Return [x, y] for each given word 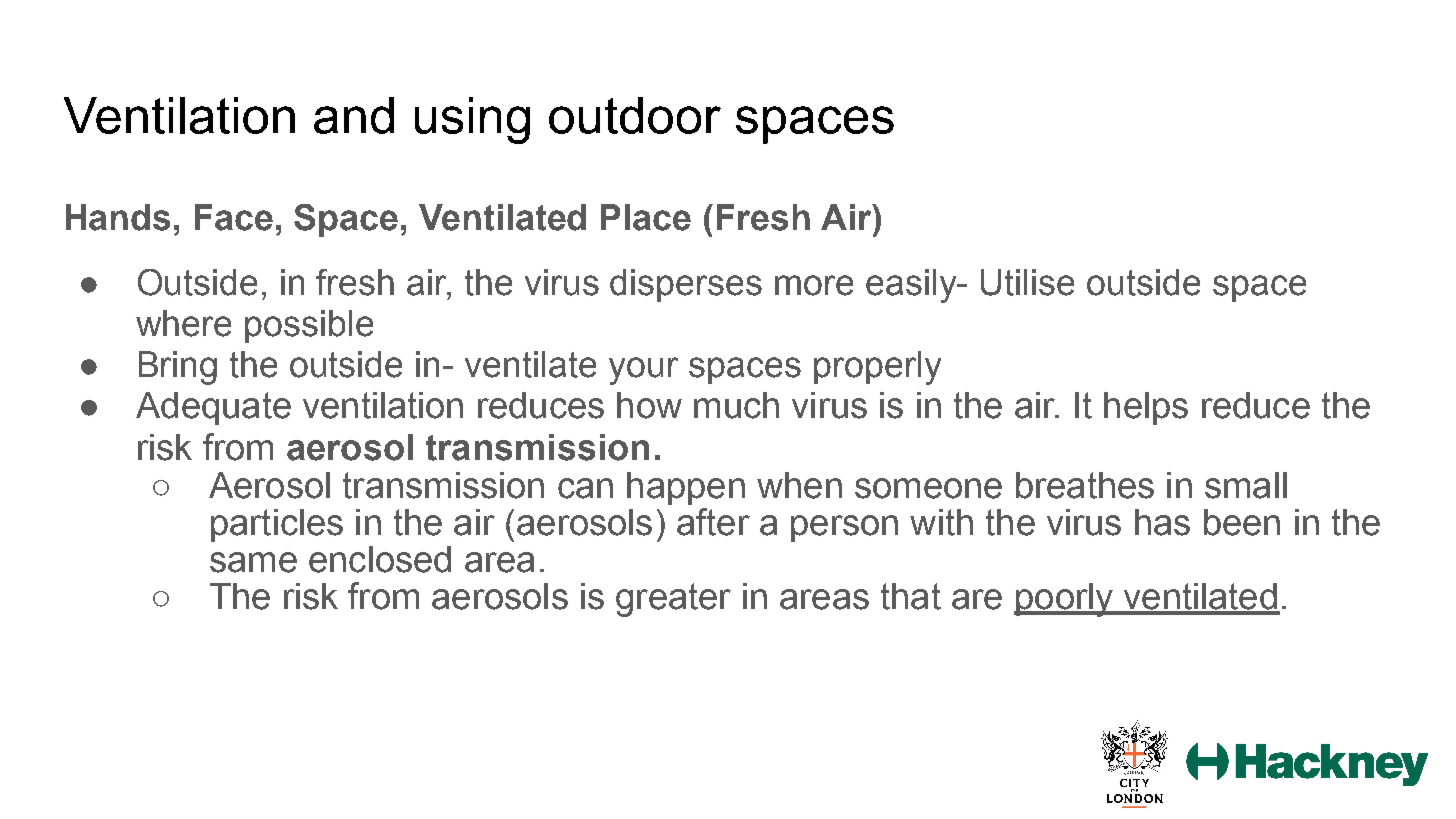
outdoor [635, 115]
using [472, 120]
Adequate [213, 408]
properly [877, 368]
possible [309, 326]
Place [646, 217]
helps [1146, 408]
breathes [1085, 485]
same [253, 562]
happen [686, 488]
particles [277, 525]
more [814, 285]
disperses [686, 285]
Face [234, 217]
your [643, 371]
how [649, 405]
